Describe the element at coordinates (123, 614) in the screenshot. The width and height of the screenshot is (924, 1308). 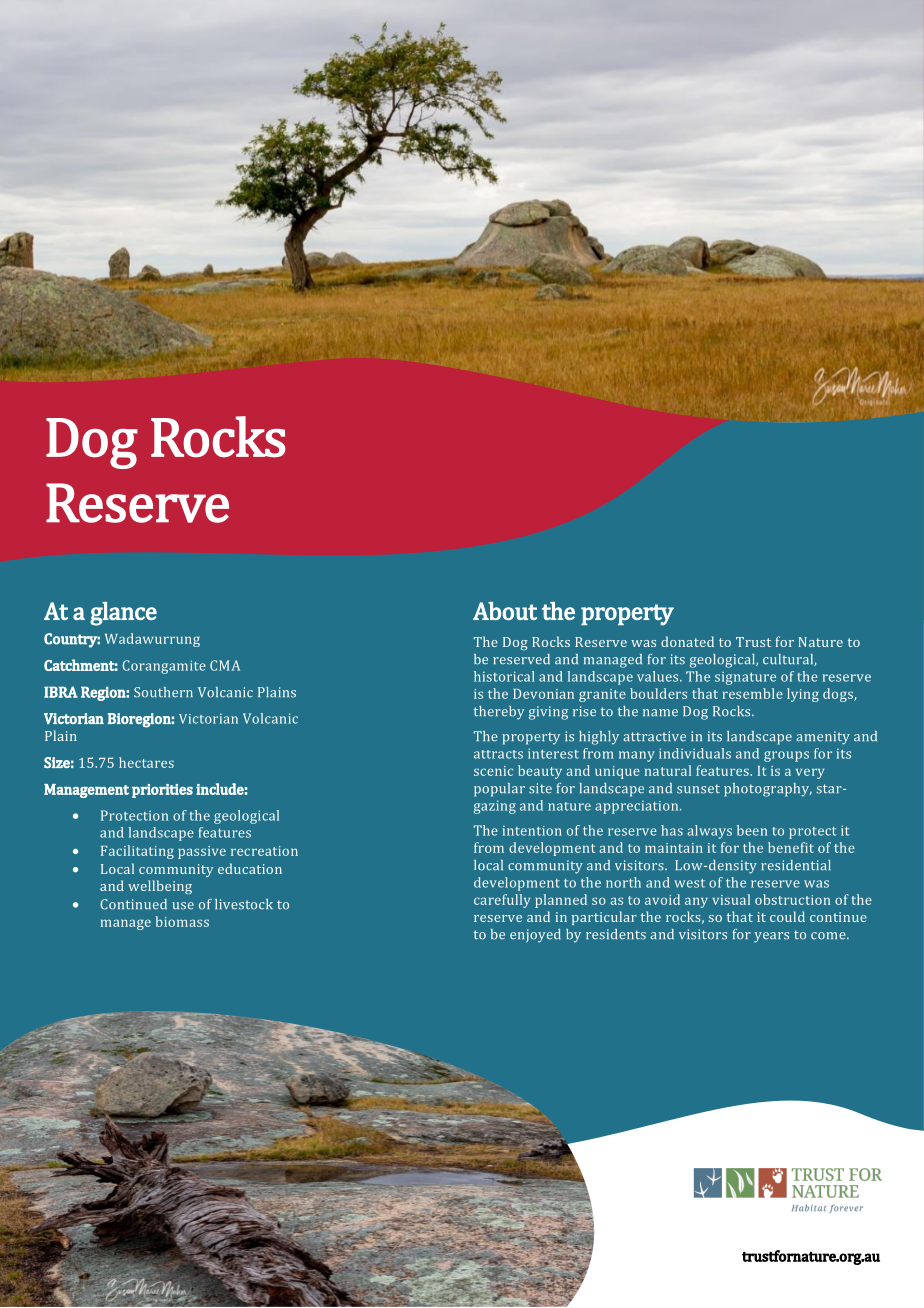
I see `glance` at that location.
